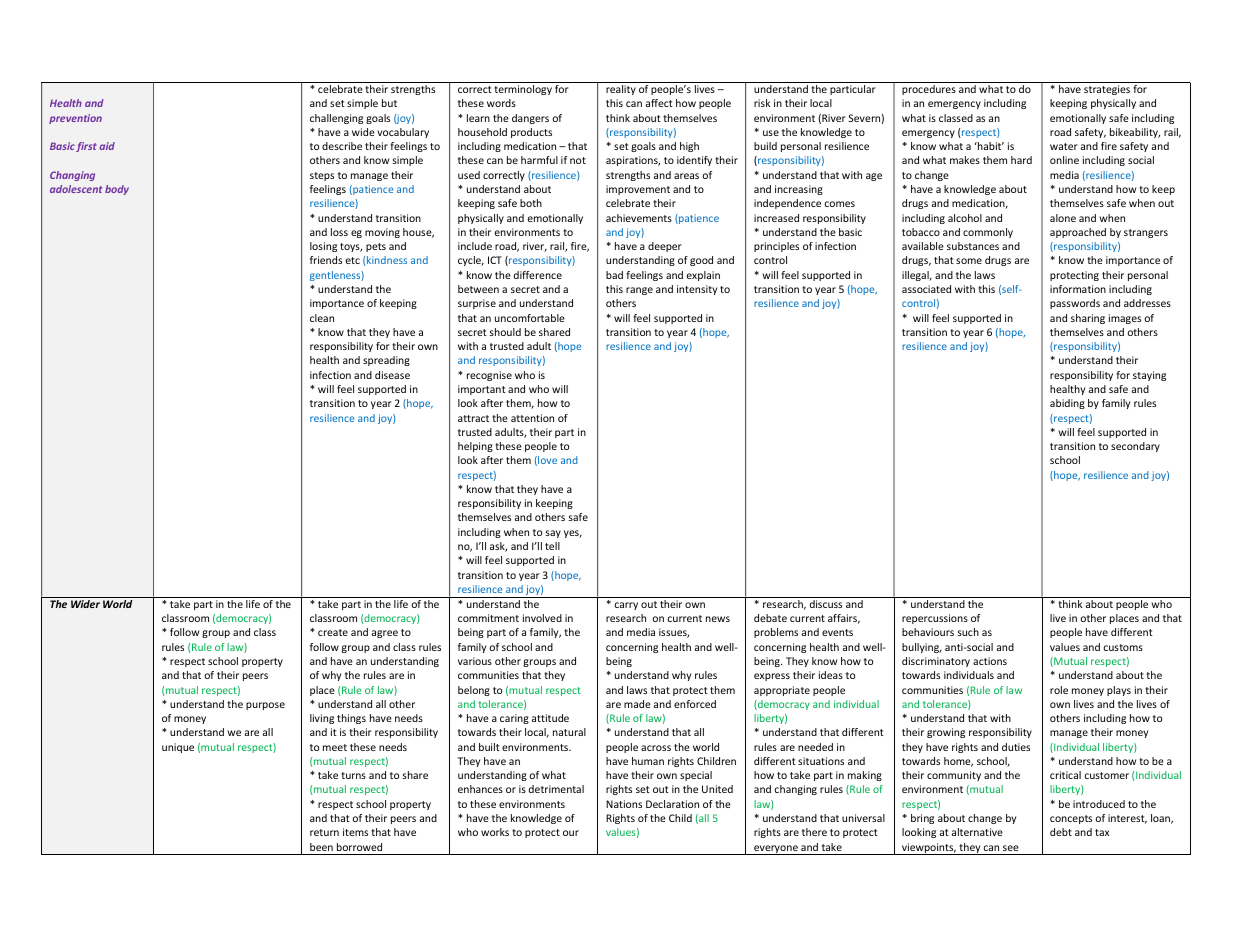 This screenshot has width=1233, height=952. What do you see at coordinates (935, 619) in the screenshot?
I see `repercussions` at bounding box center [935, 619].
